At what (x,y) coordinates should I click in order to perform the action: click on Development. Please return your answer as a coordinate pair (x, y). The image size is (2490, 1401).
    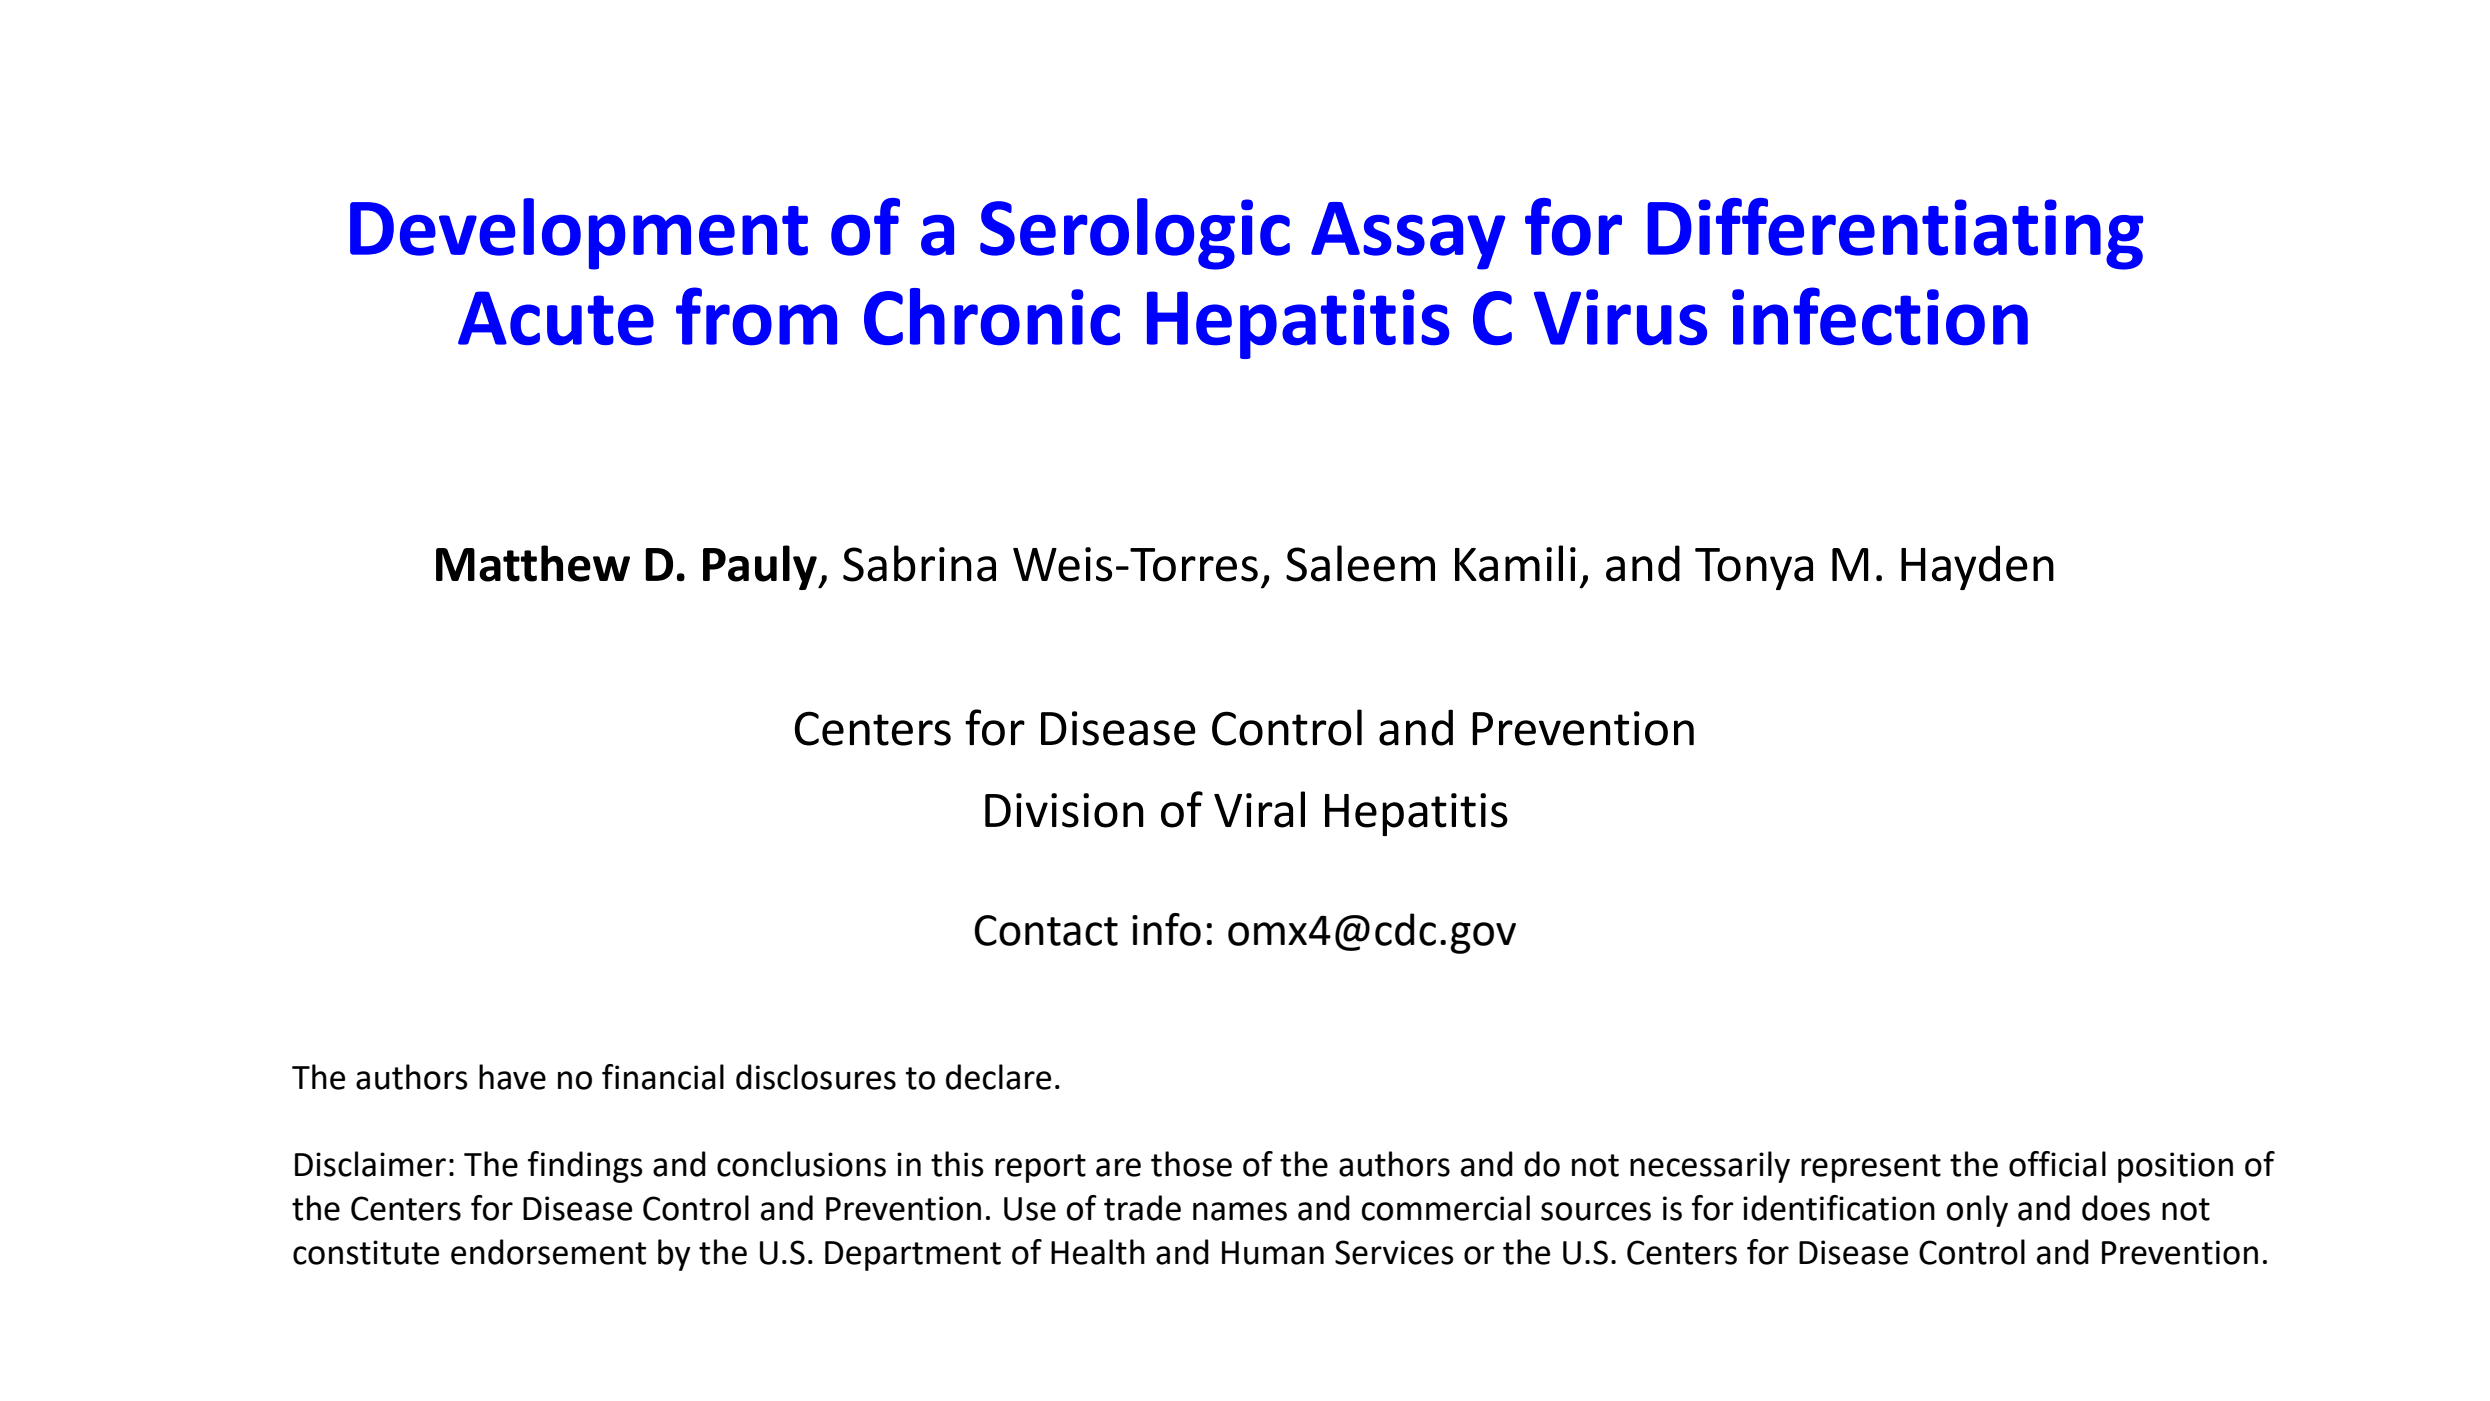
    Looking at the image, I should click on (579, 234).
